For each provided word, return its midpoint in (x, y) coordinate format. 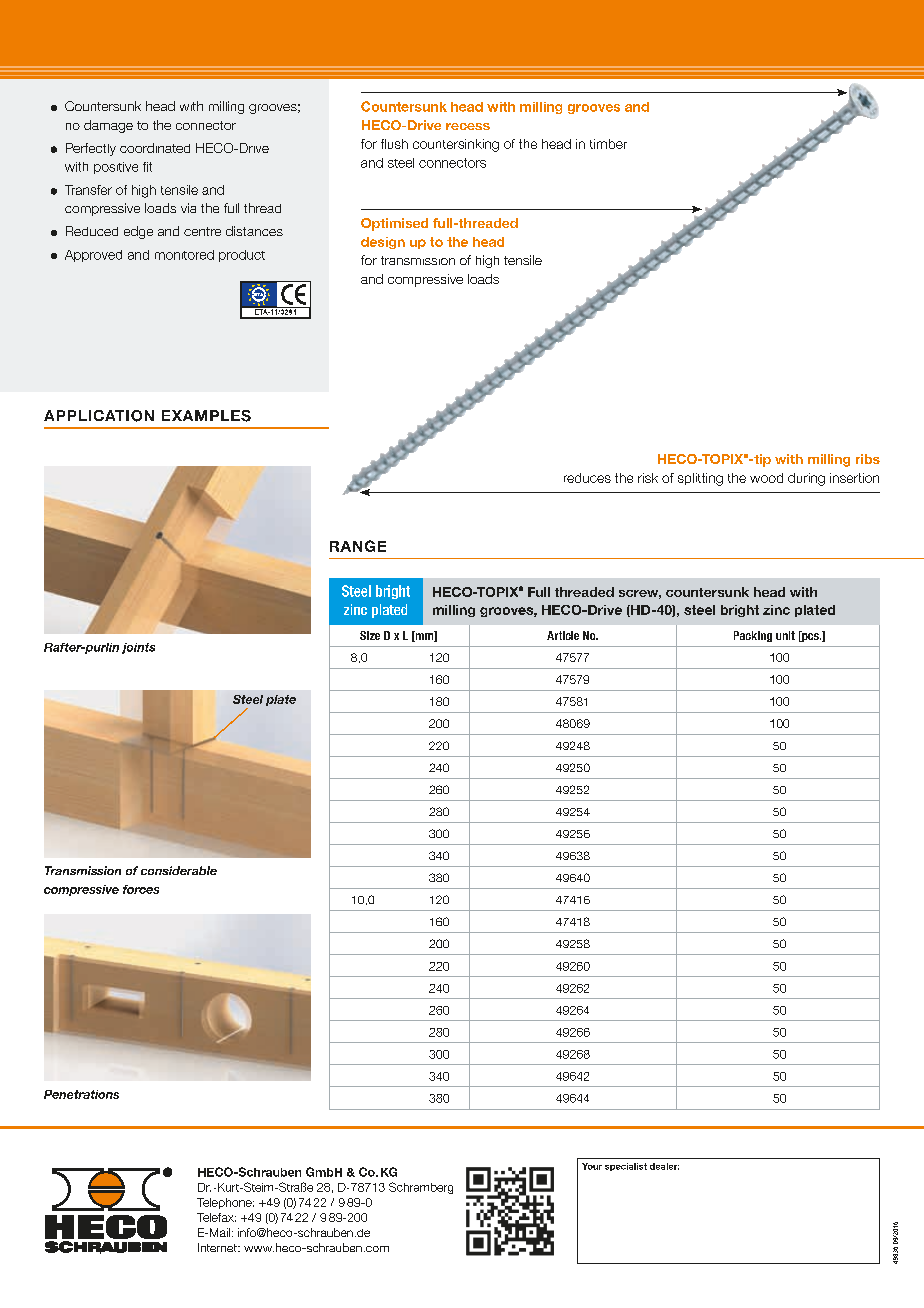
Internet (218, 1247)
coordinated (155, 148)
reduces (587, 478)
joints (138, 648)
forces (141, 889)
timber (608, 144)
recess (468, 126)
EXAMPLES (206, 416)
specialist (626, 1167)
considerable (179, 870)
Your (592, 1166)
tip (761, 460)
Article (563, 635)
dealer (664, 1166)
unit (785, 635)
